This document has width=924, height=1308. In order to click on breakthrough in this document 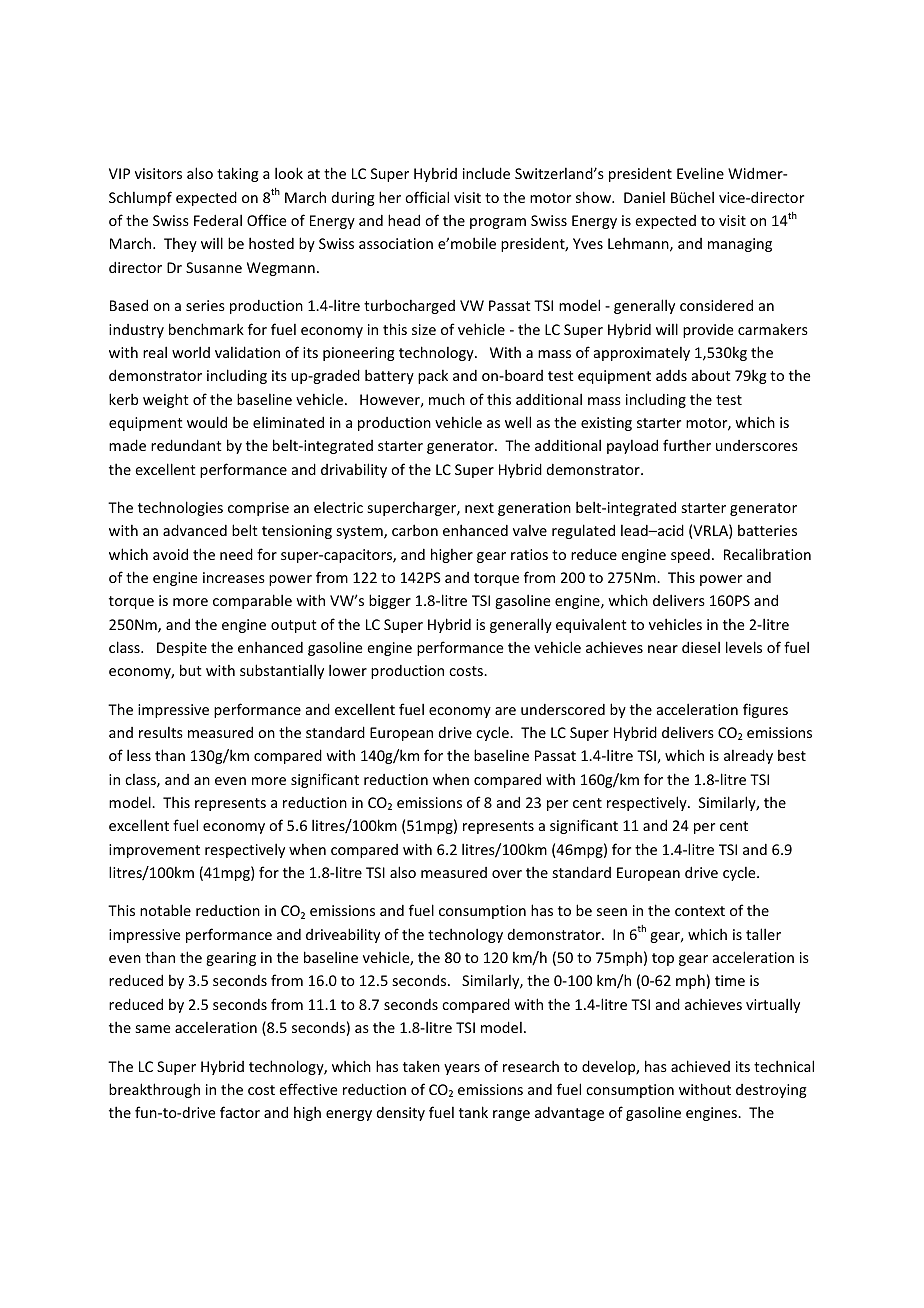, I will do `click(154, 1090)`.
